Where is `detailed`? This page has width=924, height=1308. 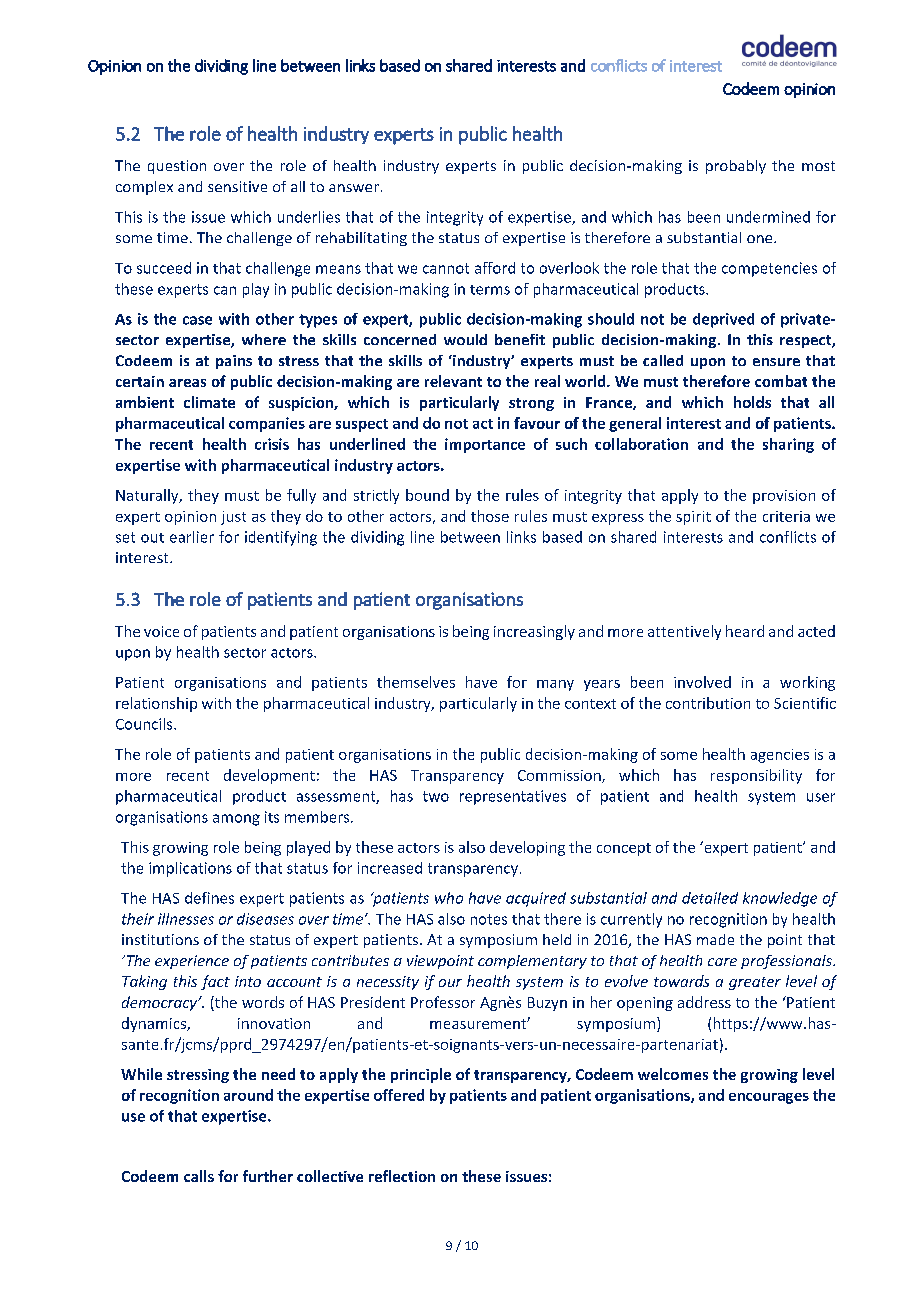 detailed is located at coordinates (710, 898).
